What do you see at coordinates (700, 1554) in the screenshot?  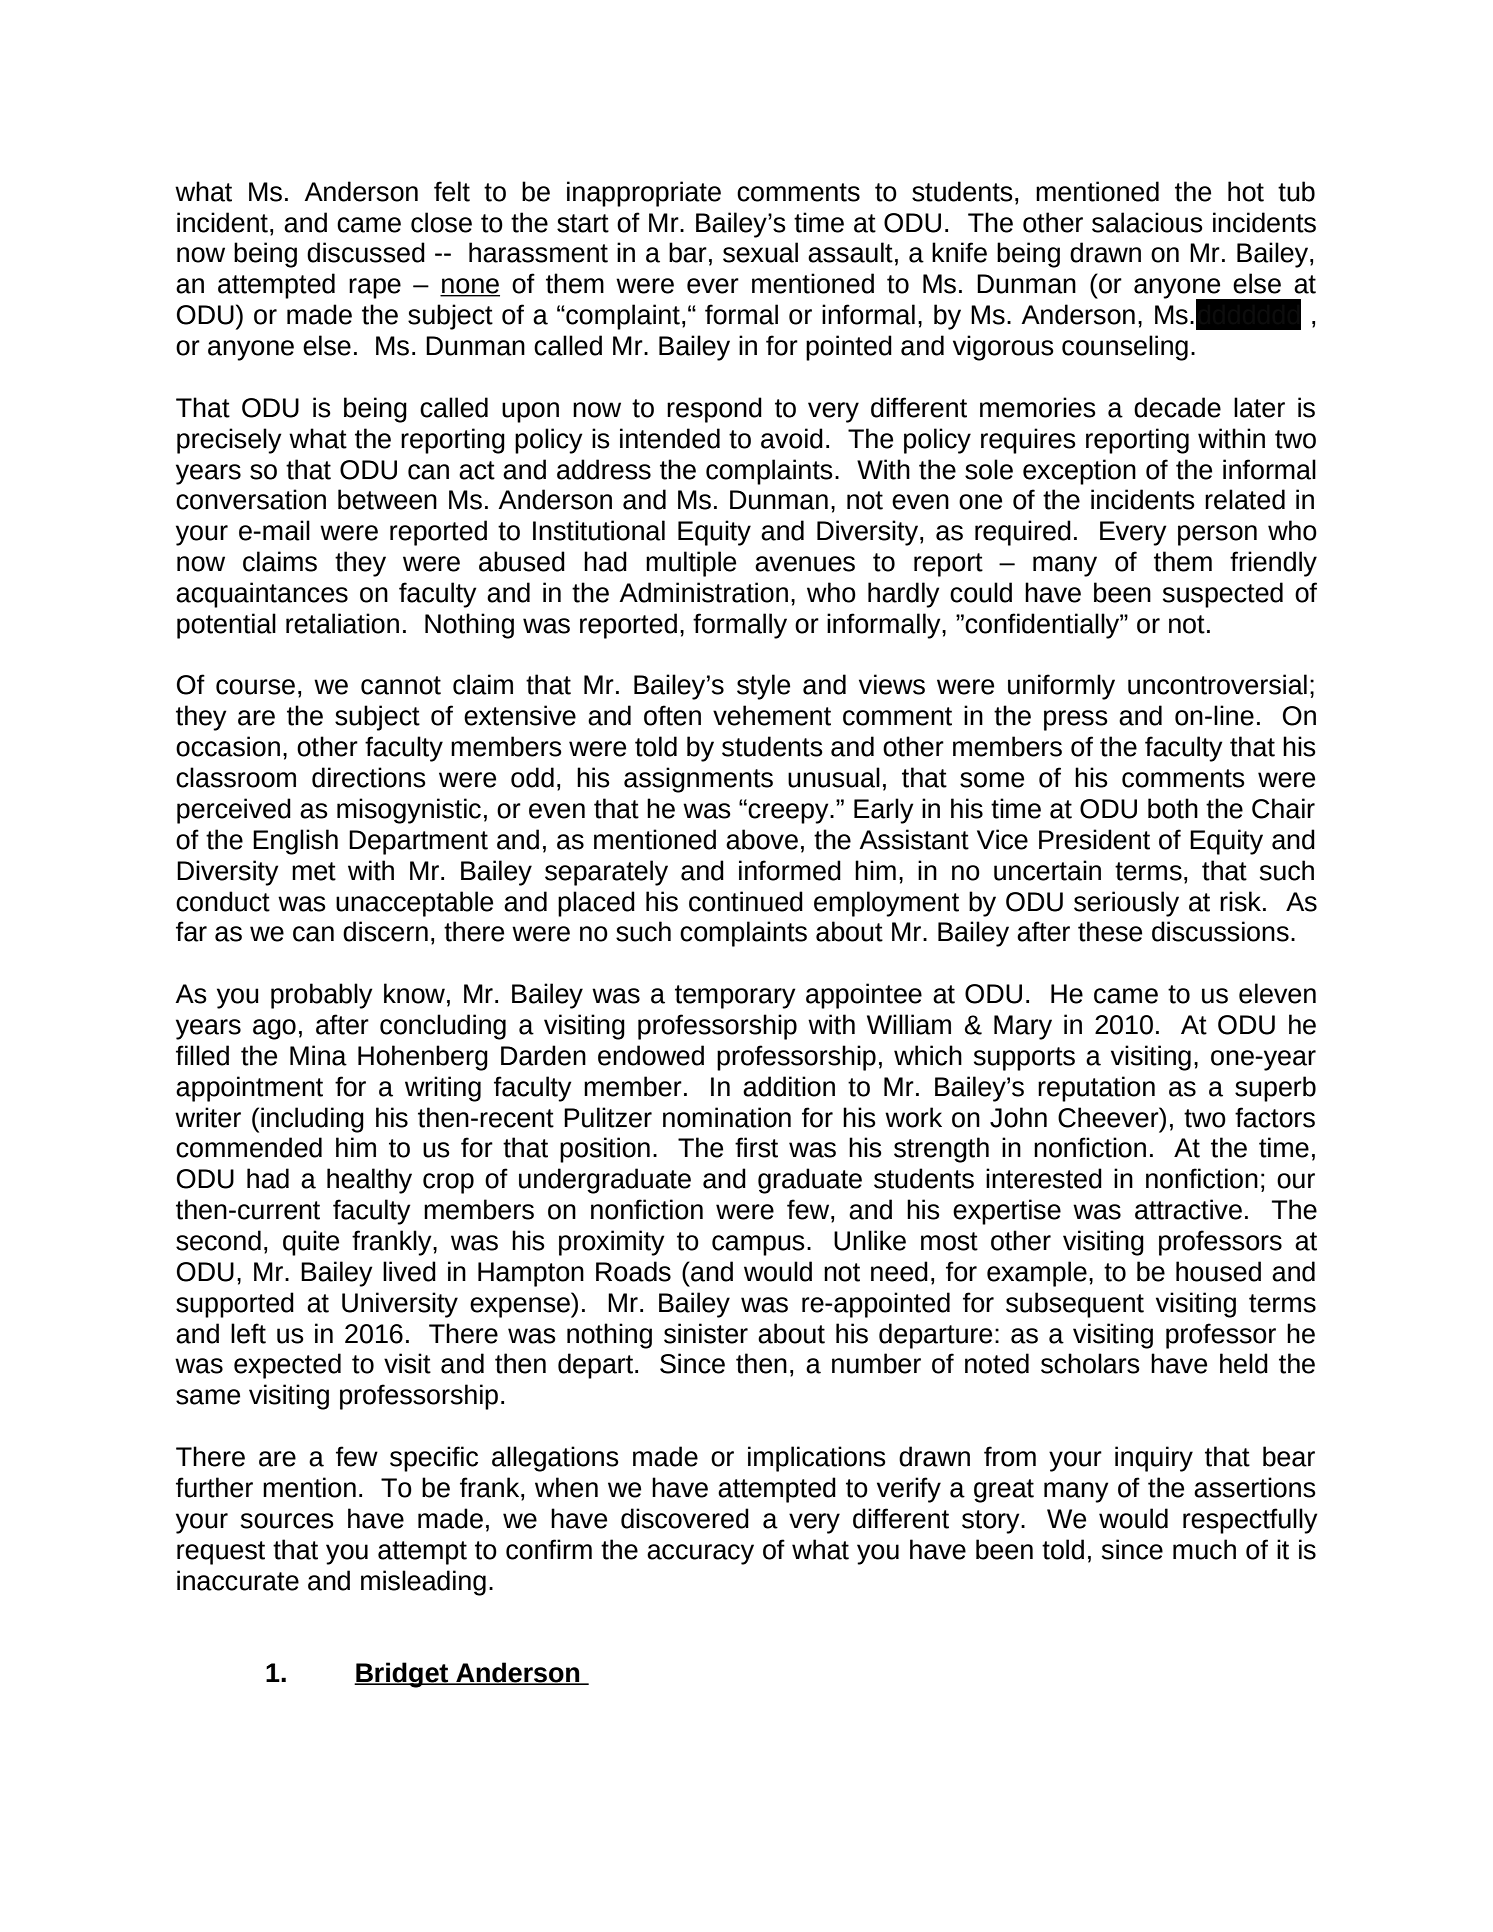 I see `accuracy` at bounding box center [700, 1554].
